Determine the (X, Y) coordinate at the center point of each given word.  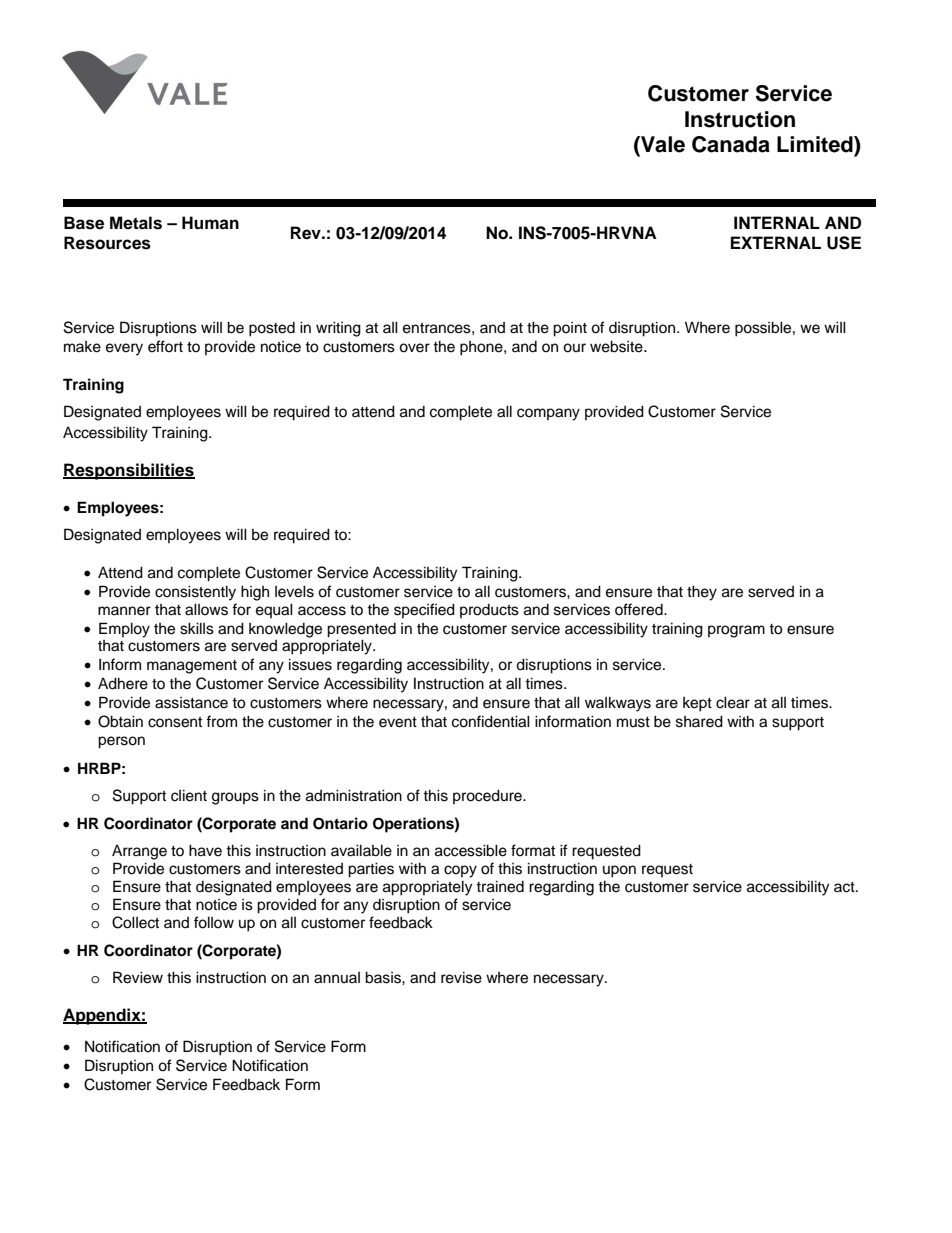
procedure (488, 796)
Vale (662, 144)
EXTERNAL (776, 242)
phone (482, 348)
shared (699, 721)
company (548, 414)
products (489, 611)
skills (197, 628)
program (736, 631)
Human (210, 223)
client (189, 795)
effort (165, 346)
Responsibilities (129, 471)
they (702, 593)
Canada (731, 144)
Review (138, 977)
